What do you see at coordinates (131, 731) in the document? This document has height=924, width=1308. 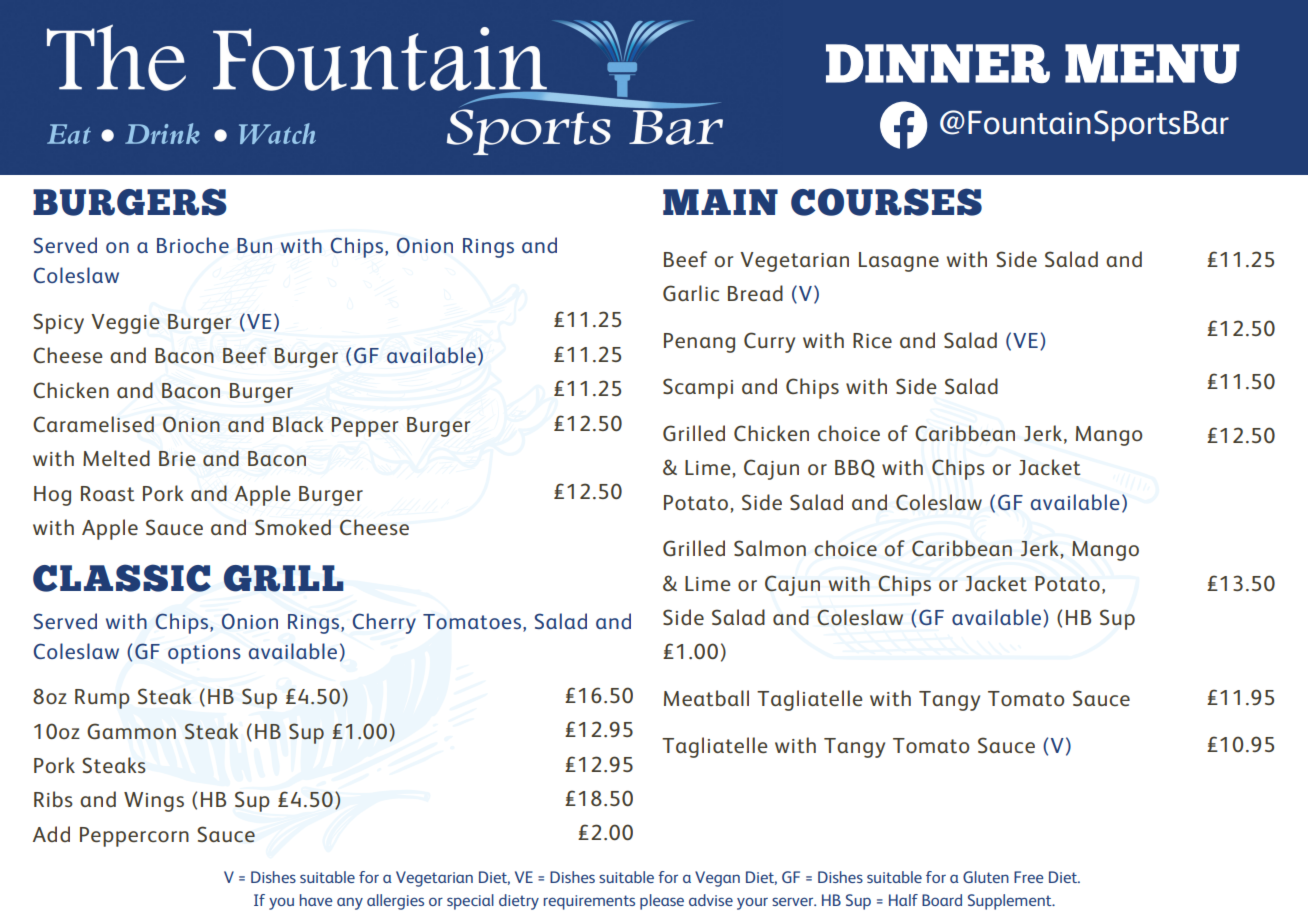 I see `Gammon` at bounding box center [131, 731].
